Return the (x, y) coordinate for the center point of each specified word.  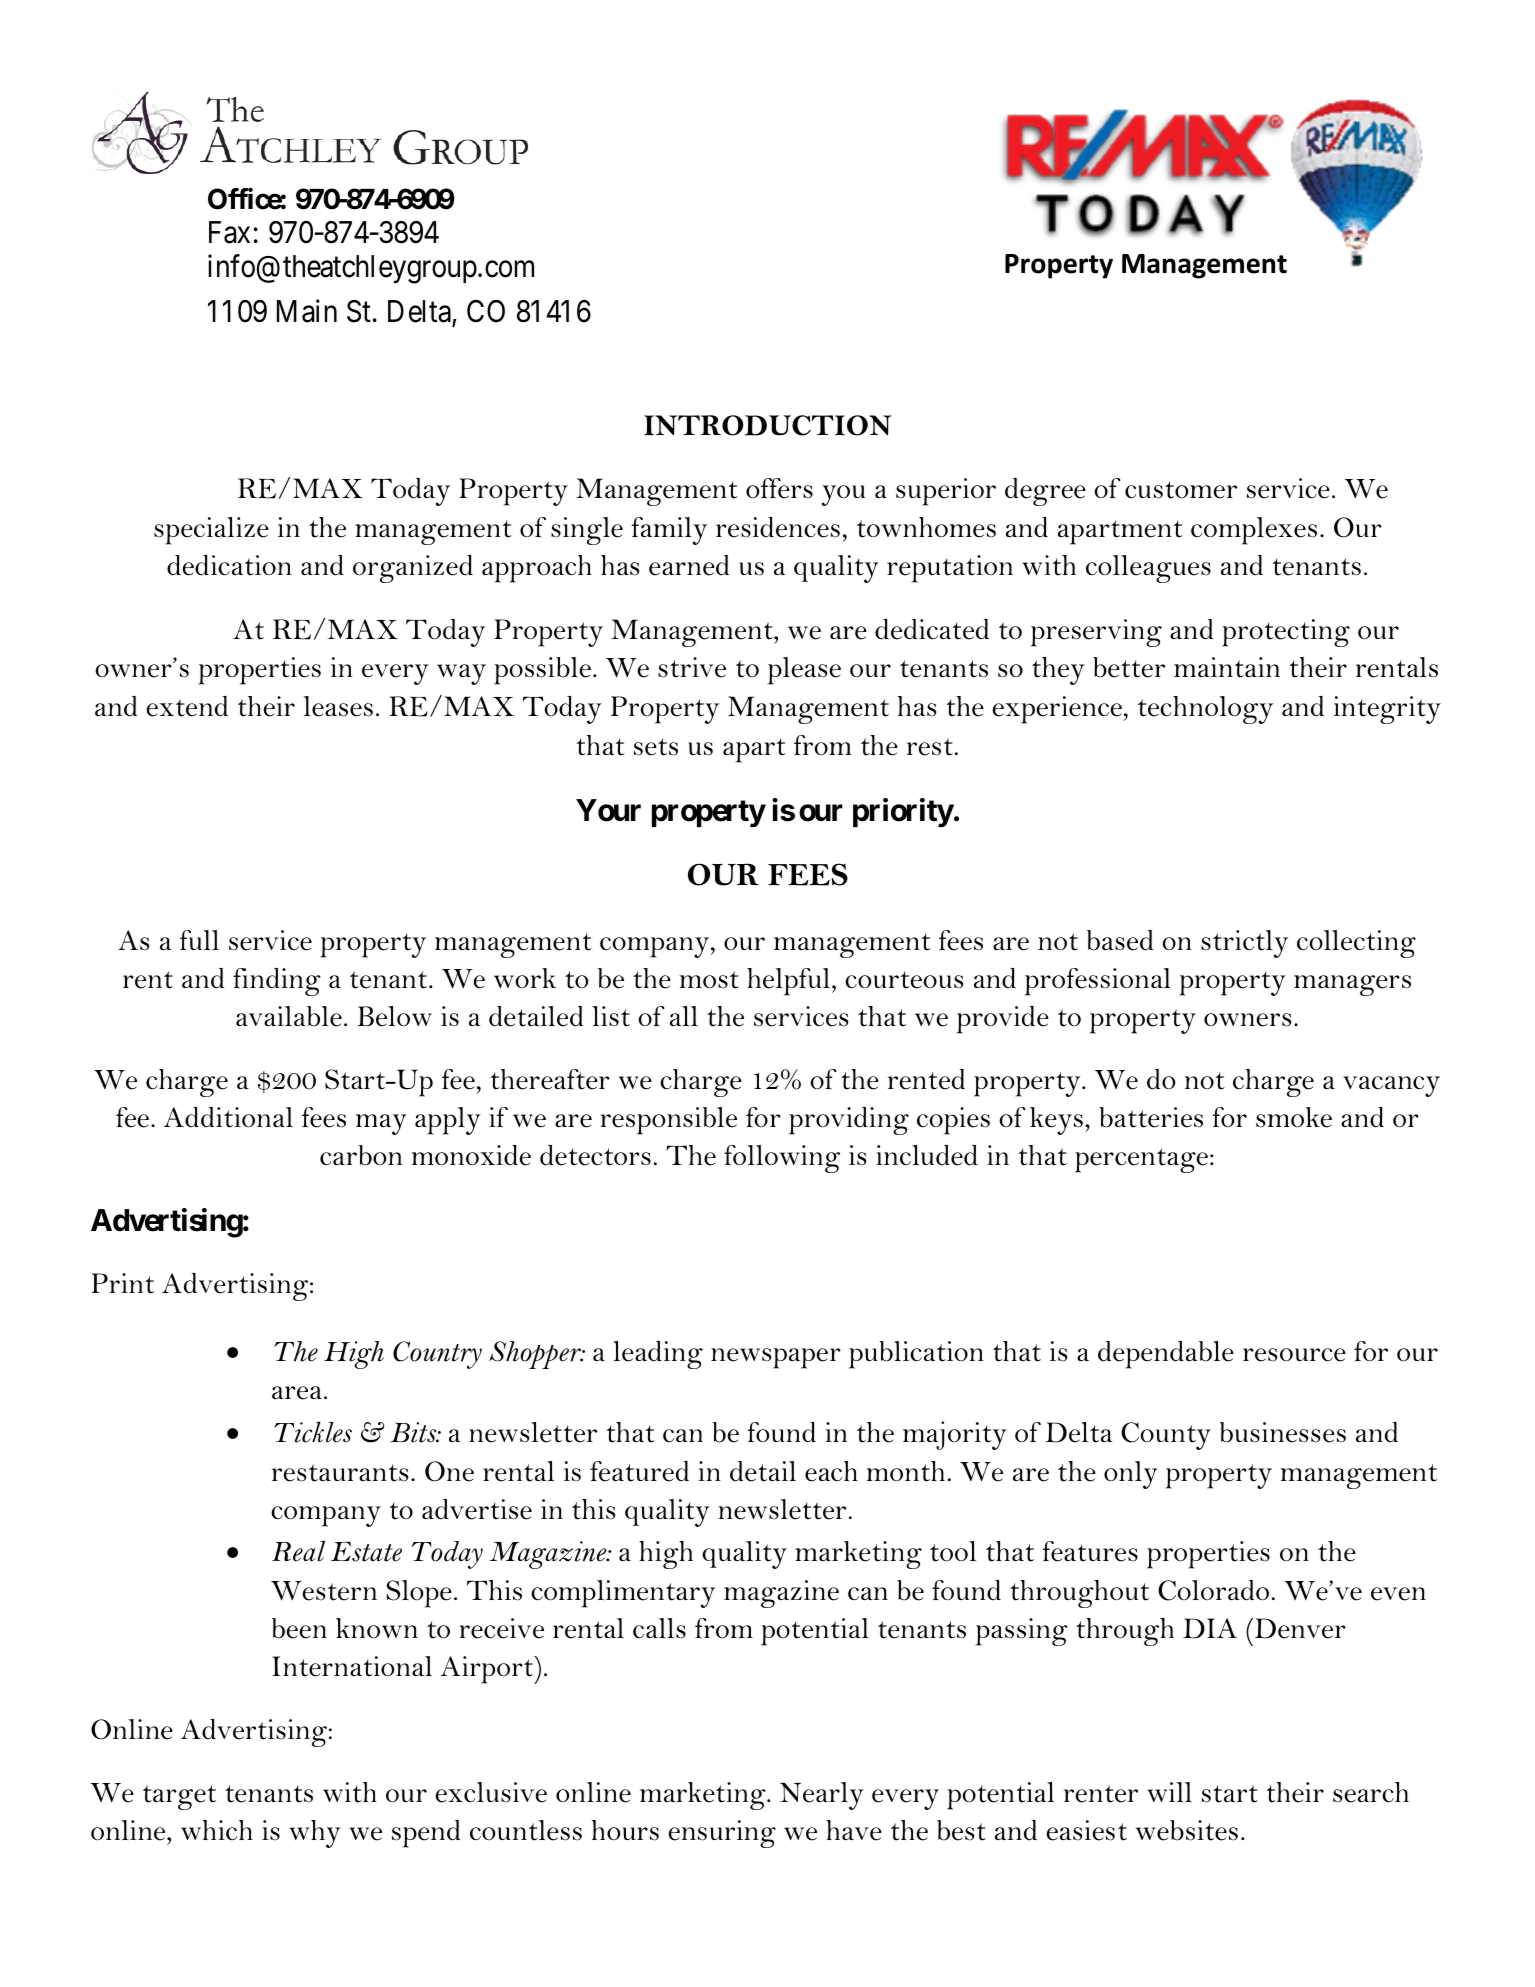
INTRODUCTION (767, 425)
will (1169, 1792)
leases (338, 706)
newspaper (776, 1358)
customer (1181, 490)
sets (656, 747)
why (315, 1834)
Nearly (822, 1796)
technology (1205, 710)
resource (1294, 1355)
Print (123, 1283)
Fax (229, 232)
